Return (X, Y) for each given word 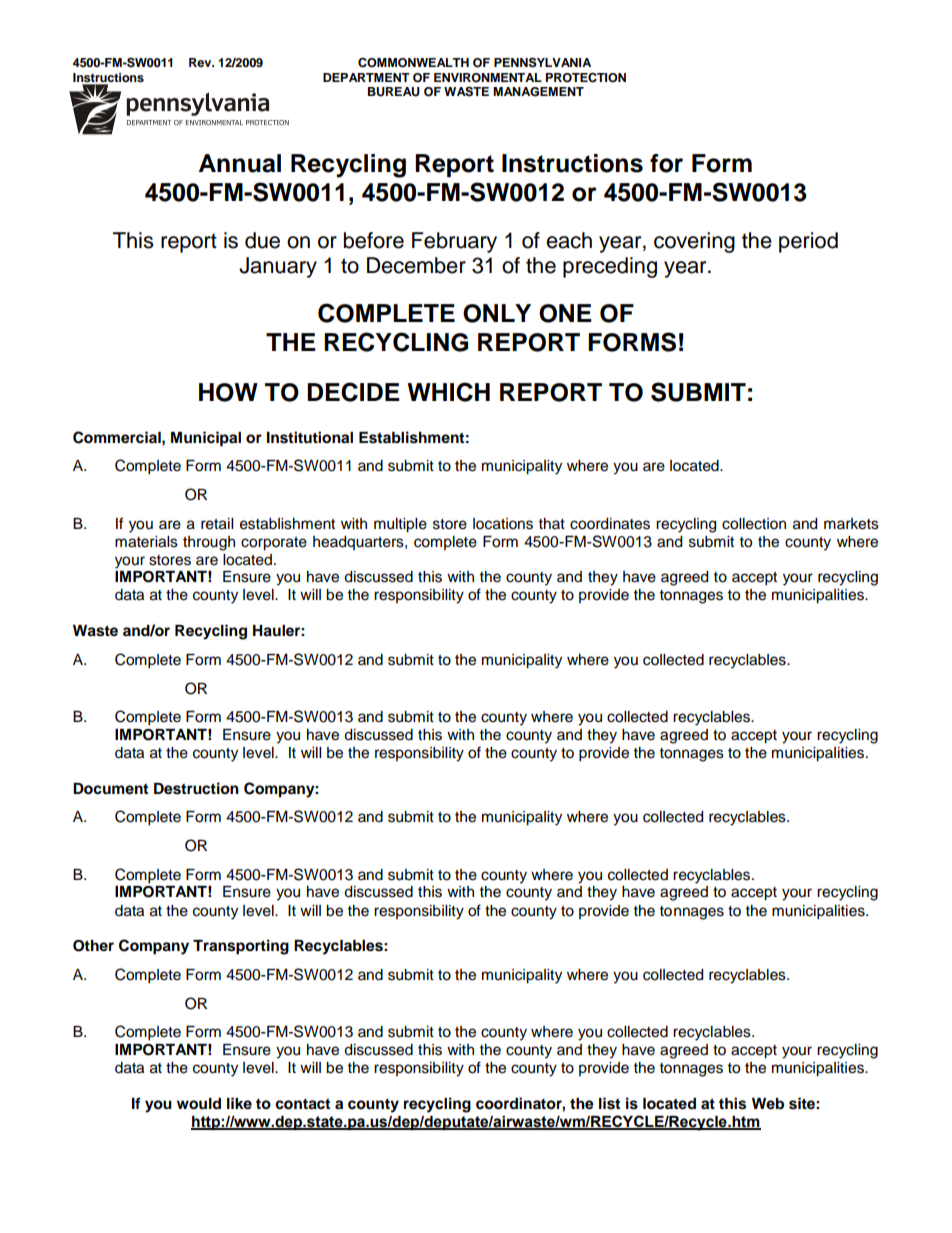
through (209, 543)
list (609, 1103)
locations (503, 524)
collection (754, 524)
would (199, 1104)
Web (768, 1104)
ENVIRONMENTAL (488, 78)
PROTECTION (586, 77)
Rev (201, 62)
